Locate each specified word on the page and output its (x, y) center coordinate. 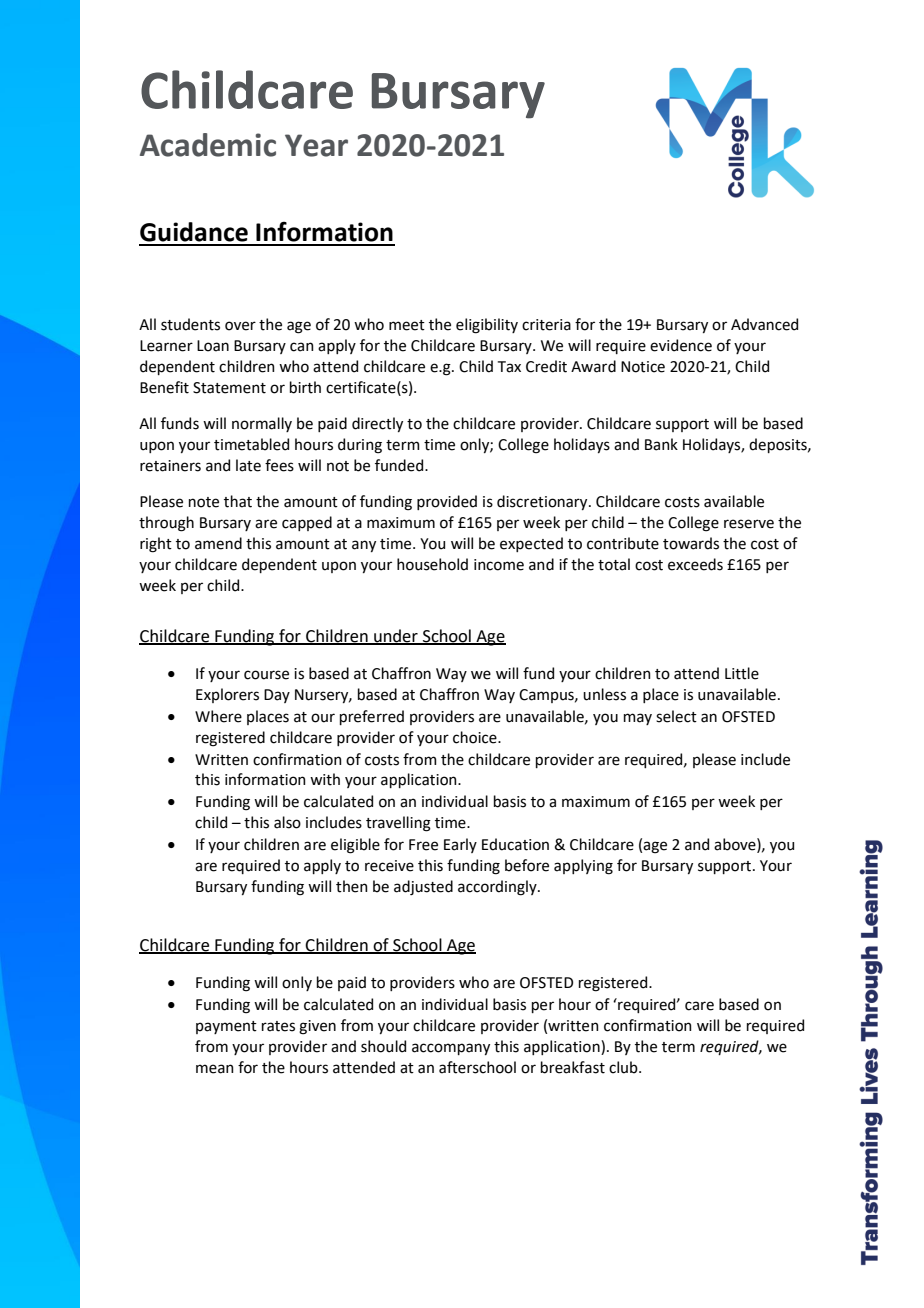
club (624, 1067)
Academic (208, 145)
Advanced (764, 324)
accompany (451, 1049)
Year (316, 145)
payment (226, 1027)
